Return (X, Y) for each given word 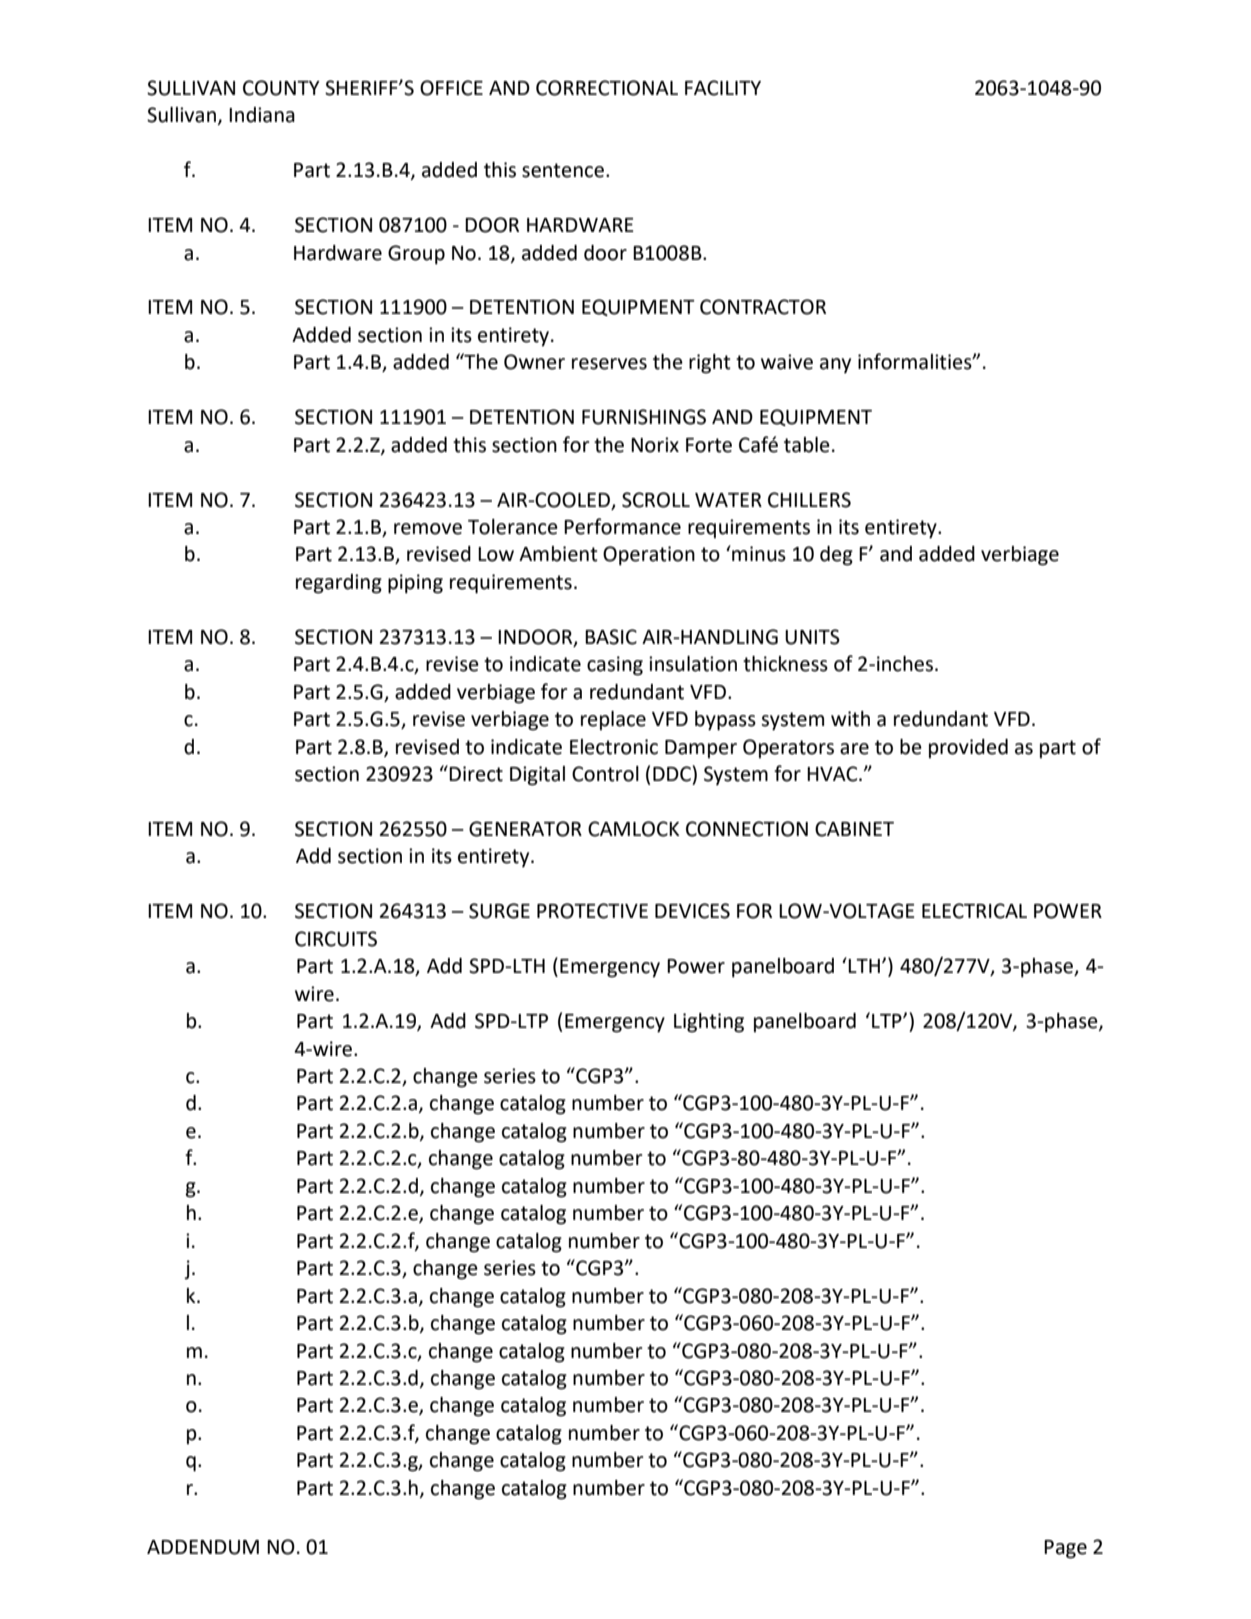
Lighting (709, 1023)
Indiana (262, 115)
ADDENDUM (203, 1547)
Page (1065, 1549)
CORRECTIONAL (607, 88)
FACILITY (723, 88)
